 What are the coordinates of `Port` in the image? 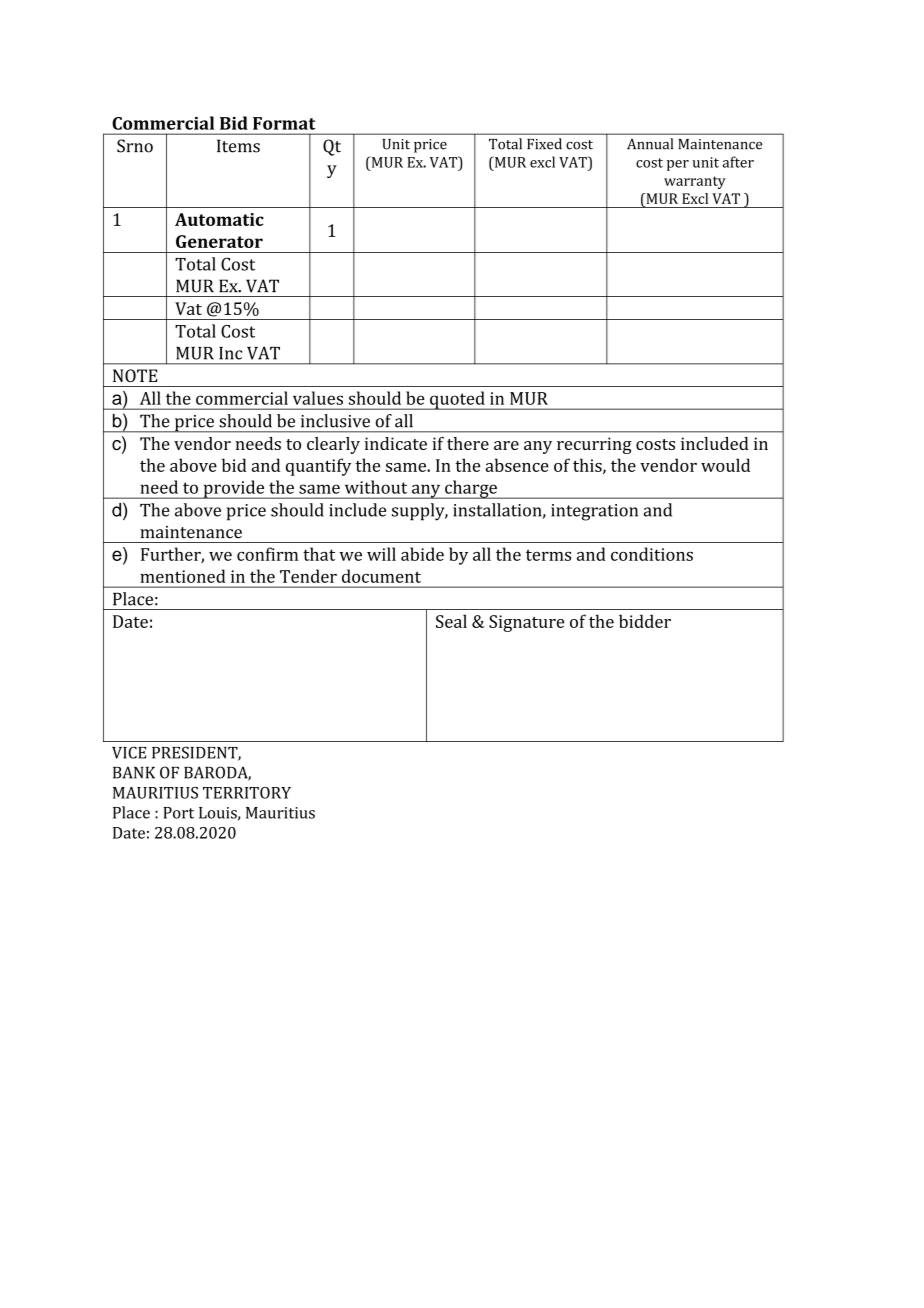 It's located at (178, 813).
